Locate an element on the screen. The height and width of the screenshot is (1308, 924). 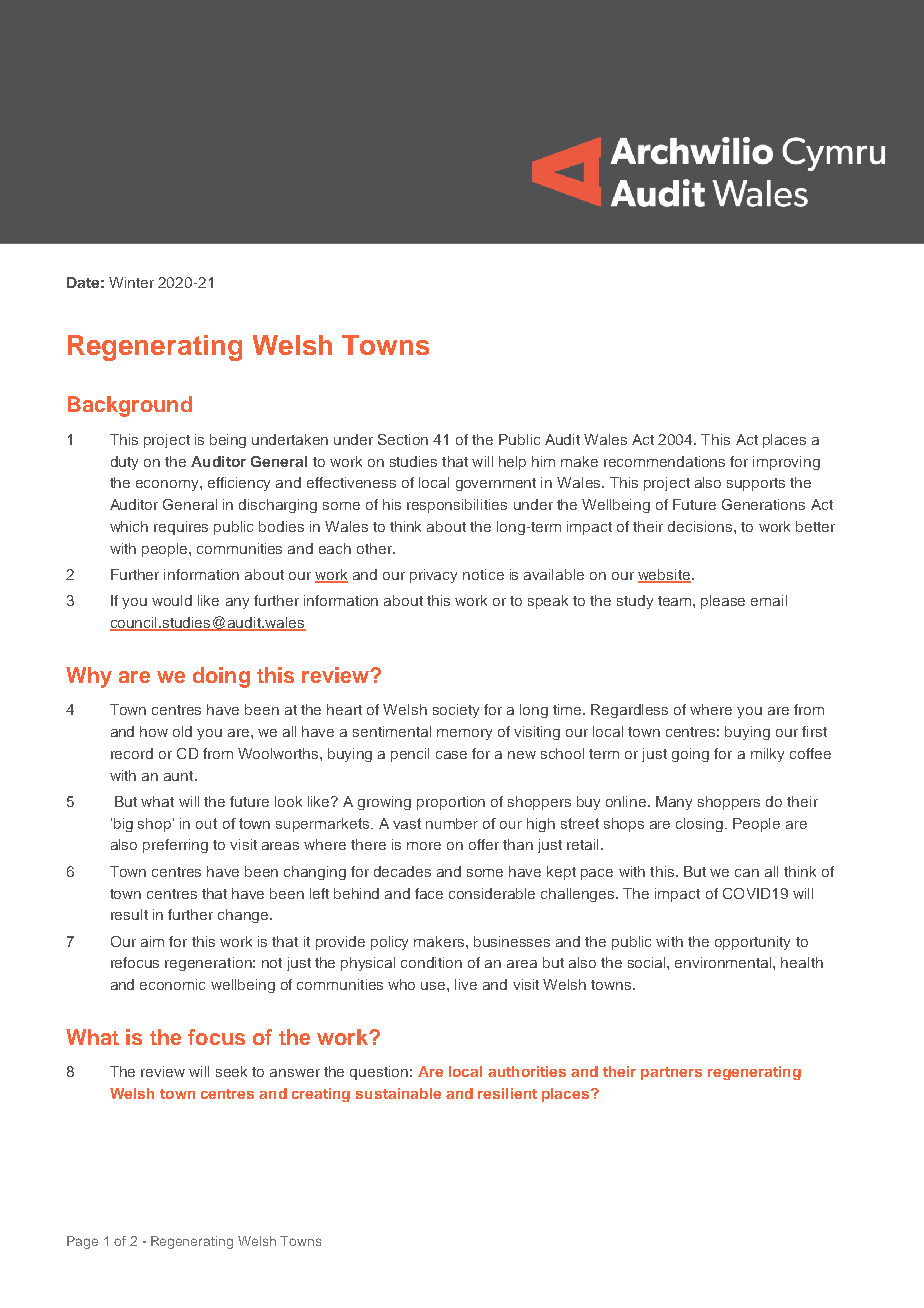
Section is located at coordinates (403, 439).
